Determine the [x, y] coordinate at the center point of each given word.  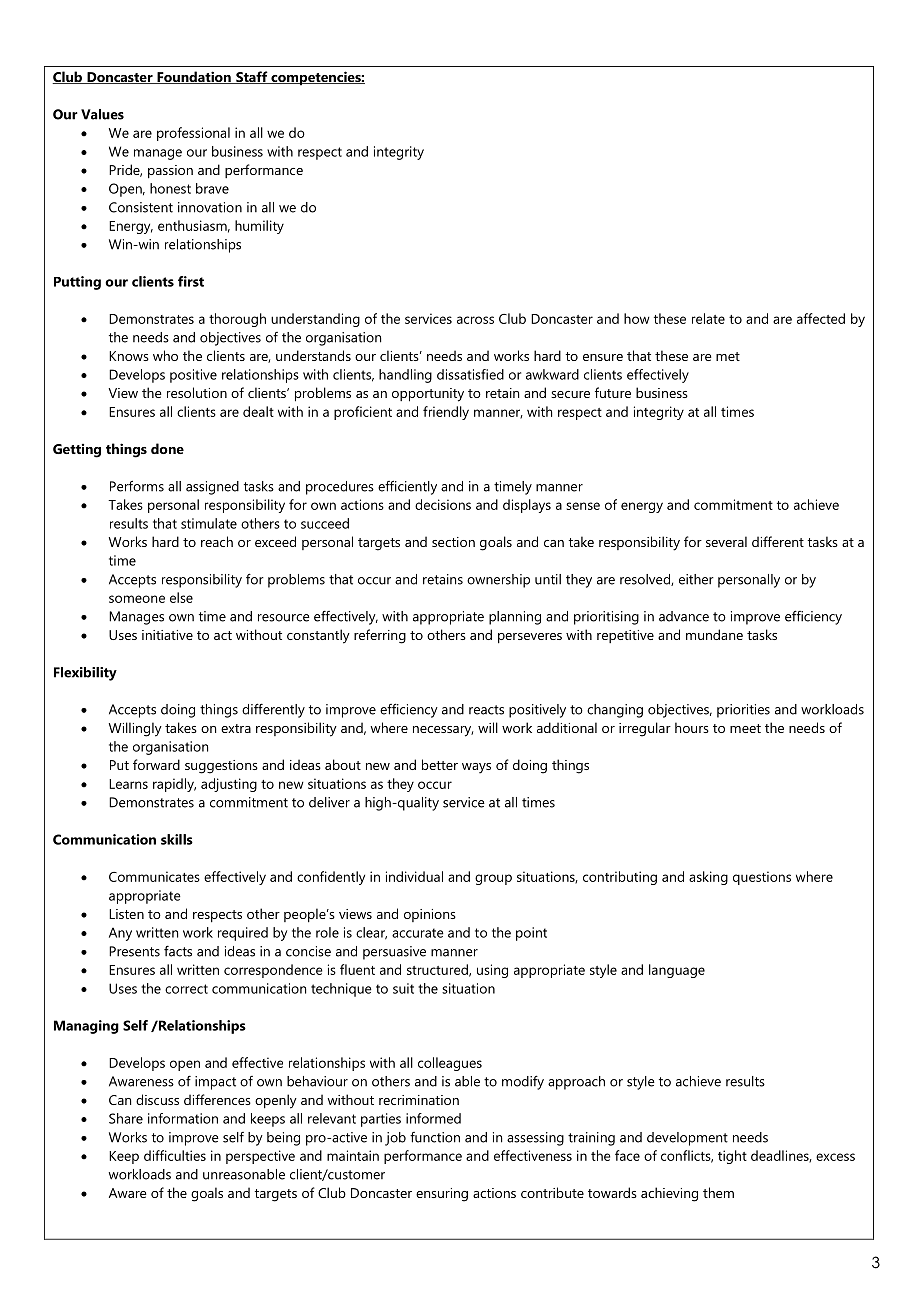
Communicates [154, 876]
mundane [714, 634]
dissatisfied [470, 374]
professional [193, 134]
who [165, 355]
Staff [252, 77]
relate [708, 318]
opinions [430, 915]
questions [762, 878]
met [728, 356]
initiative [167, 635]
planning [515, 618]
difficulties [175, 1155]
